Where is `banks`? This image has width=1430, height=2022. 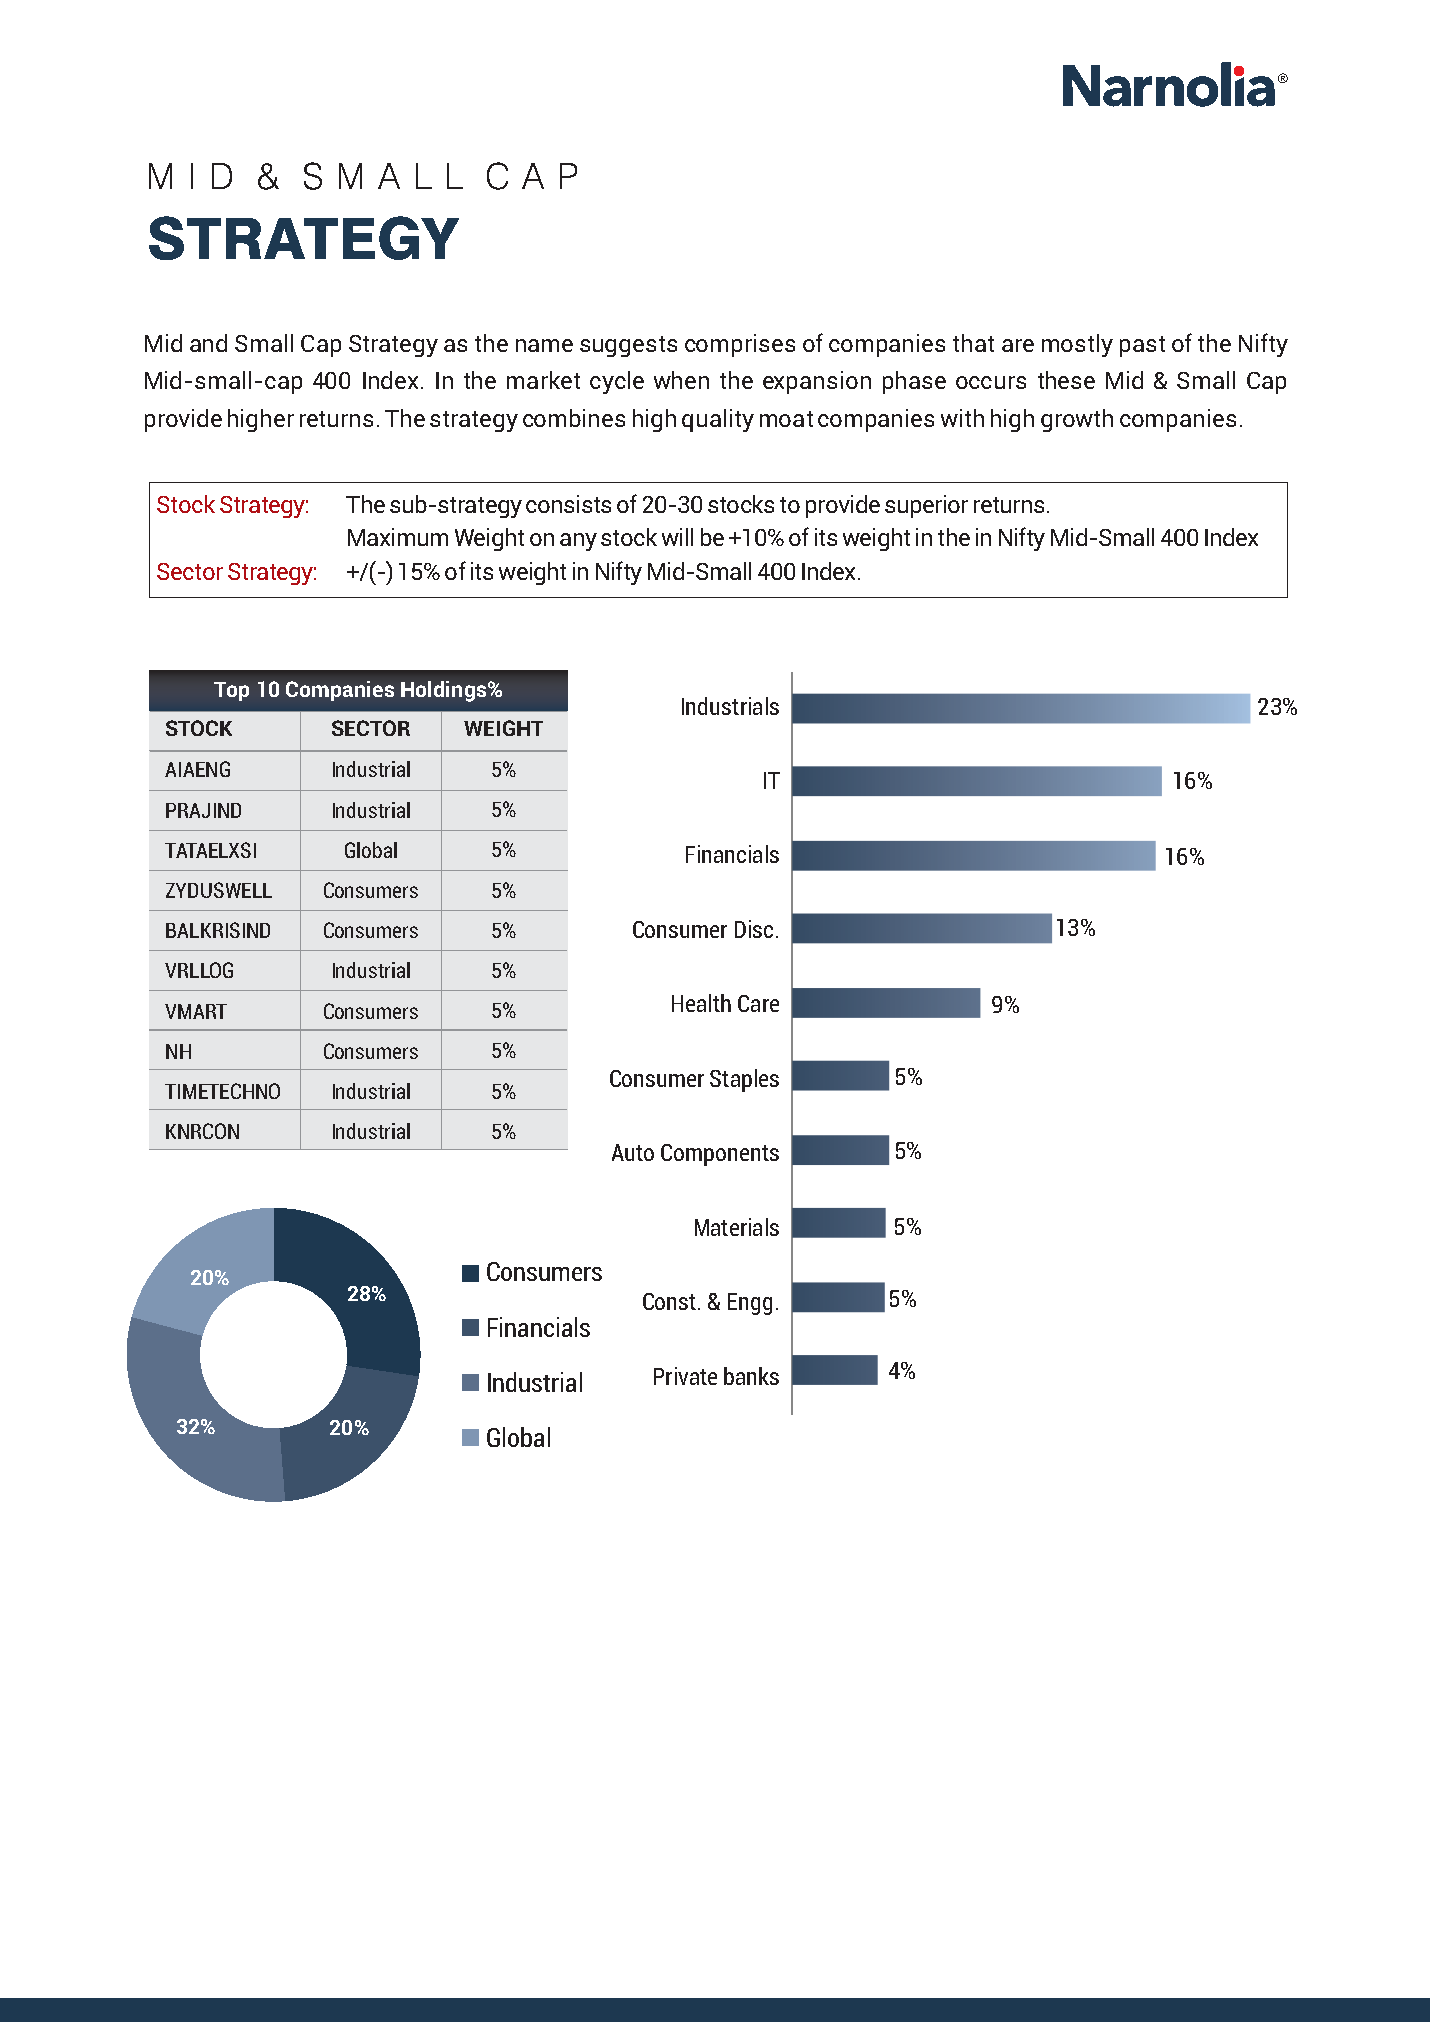
banks is located at coordinates (751, 1376).
